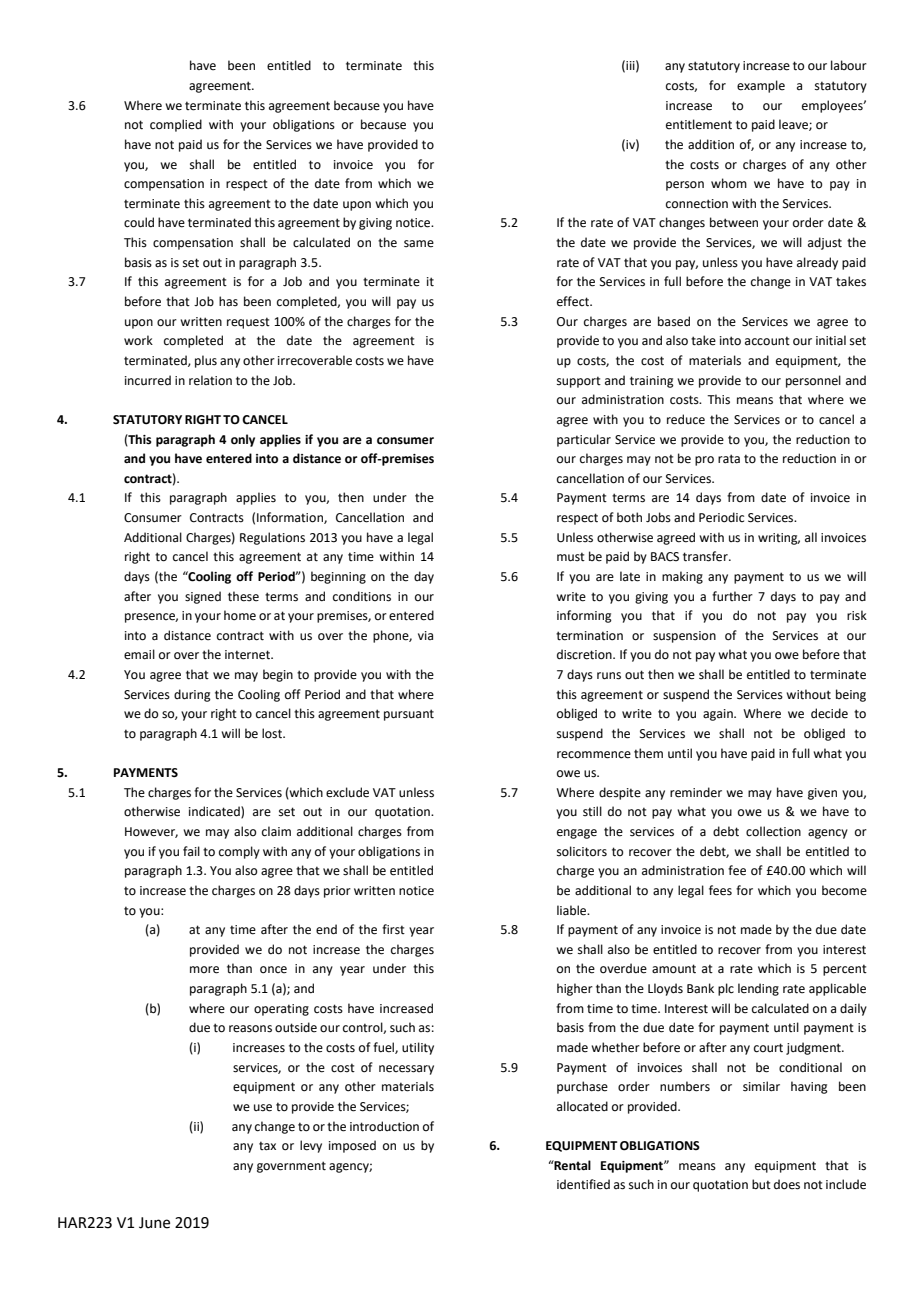 This screenshot has width=924, height=1308. What do you see at coordinates (577, 834) in the screenshot?
I see `engage` at bounding box center [577, 834].
